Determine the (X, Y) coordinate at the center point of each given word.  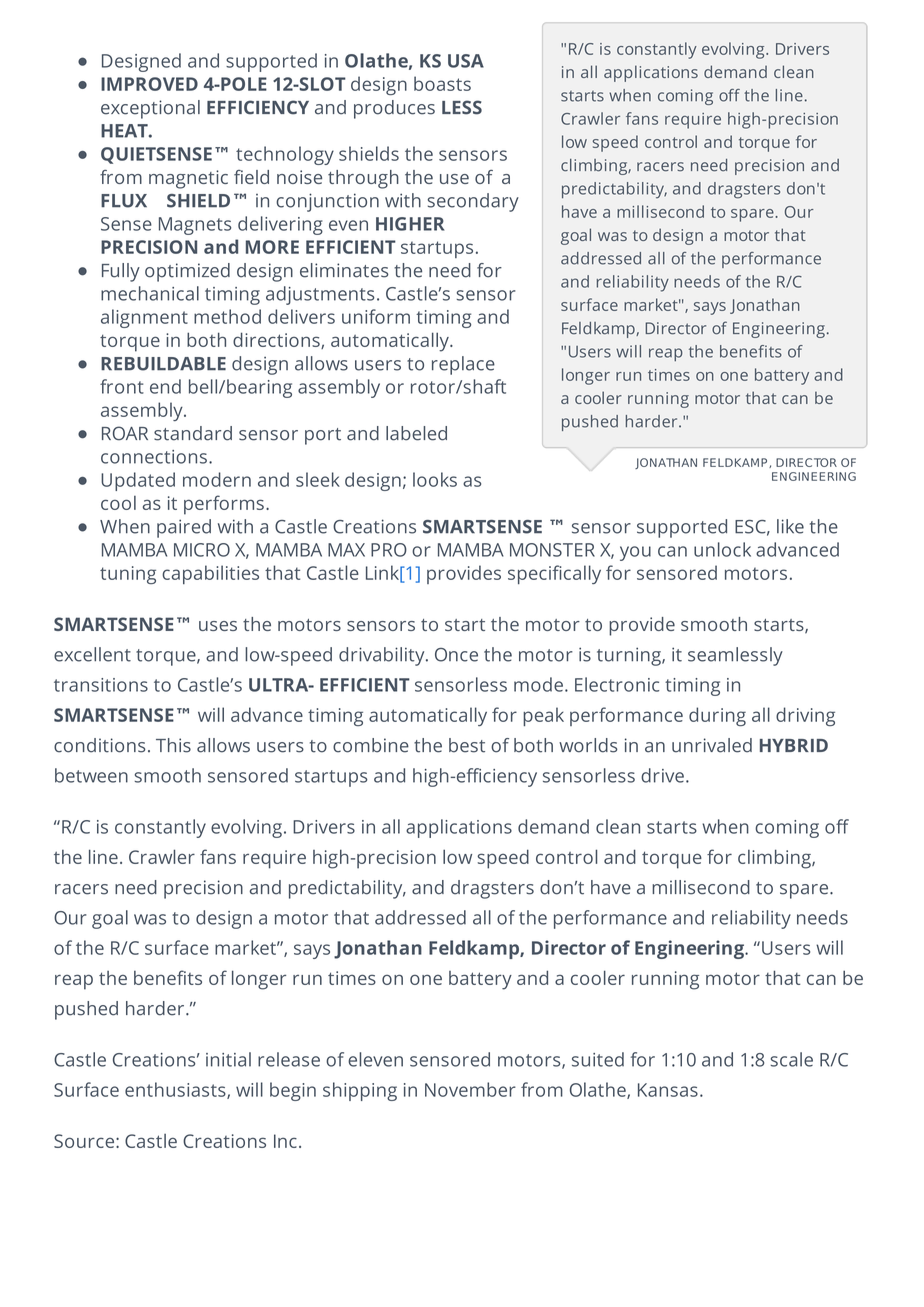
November (470, 1089)
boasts (442, 83)
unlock (722, 549)
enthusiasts (176, 1090)
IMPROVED (149, 84)
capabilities (210, 574)
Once (456, 655)
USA (466, 61)
